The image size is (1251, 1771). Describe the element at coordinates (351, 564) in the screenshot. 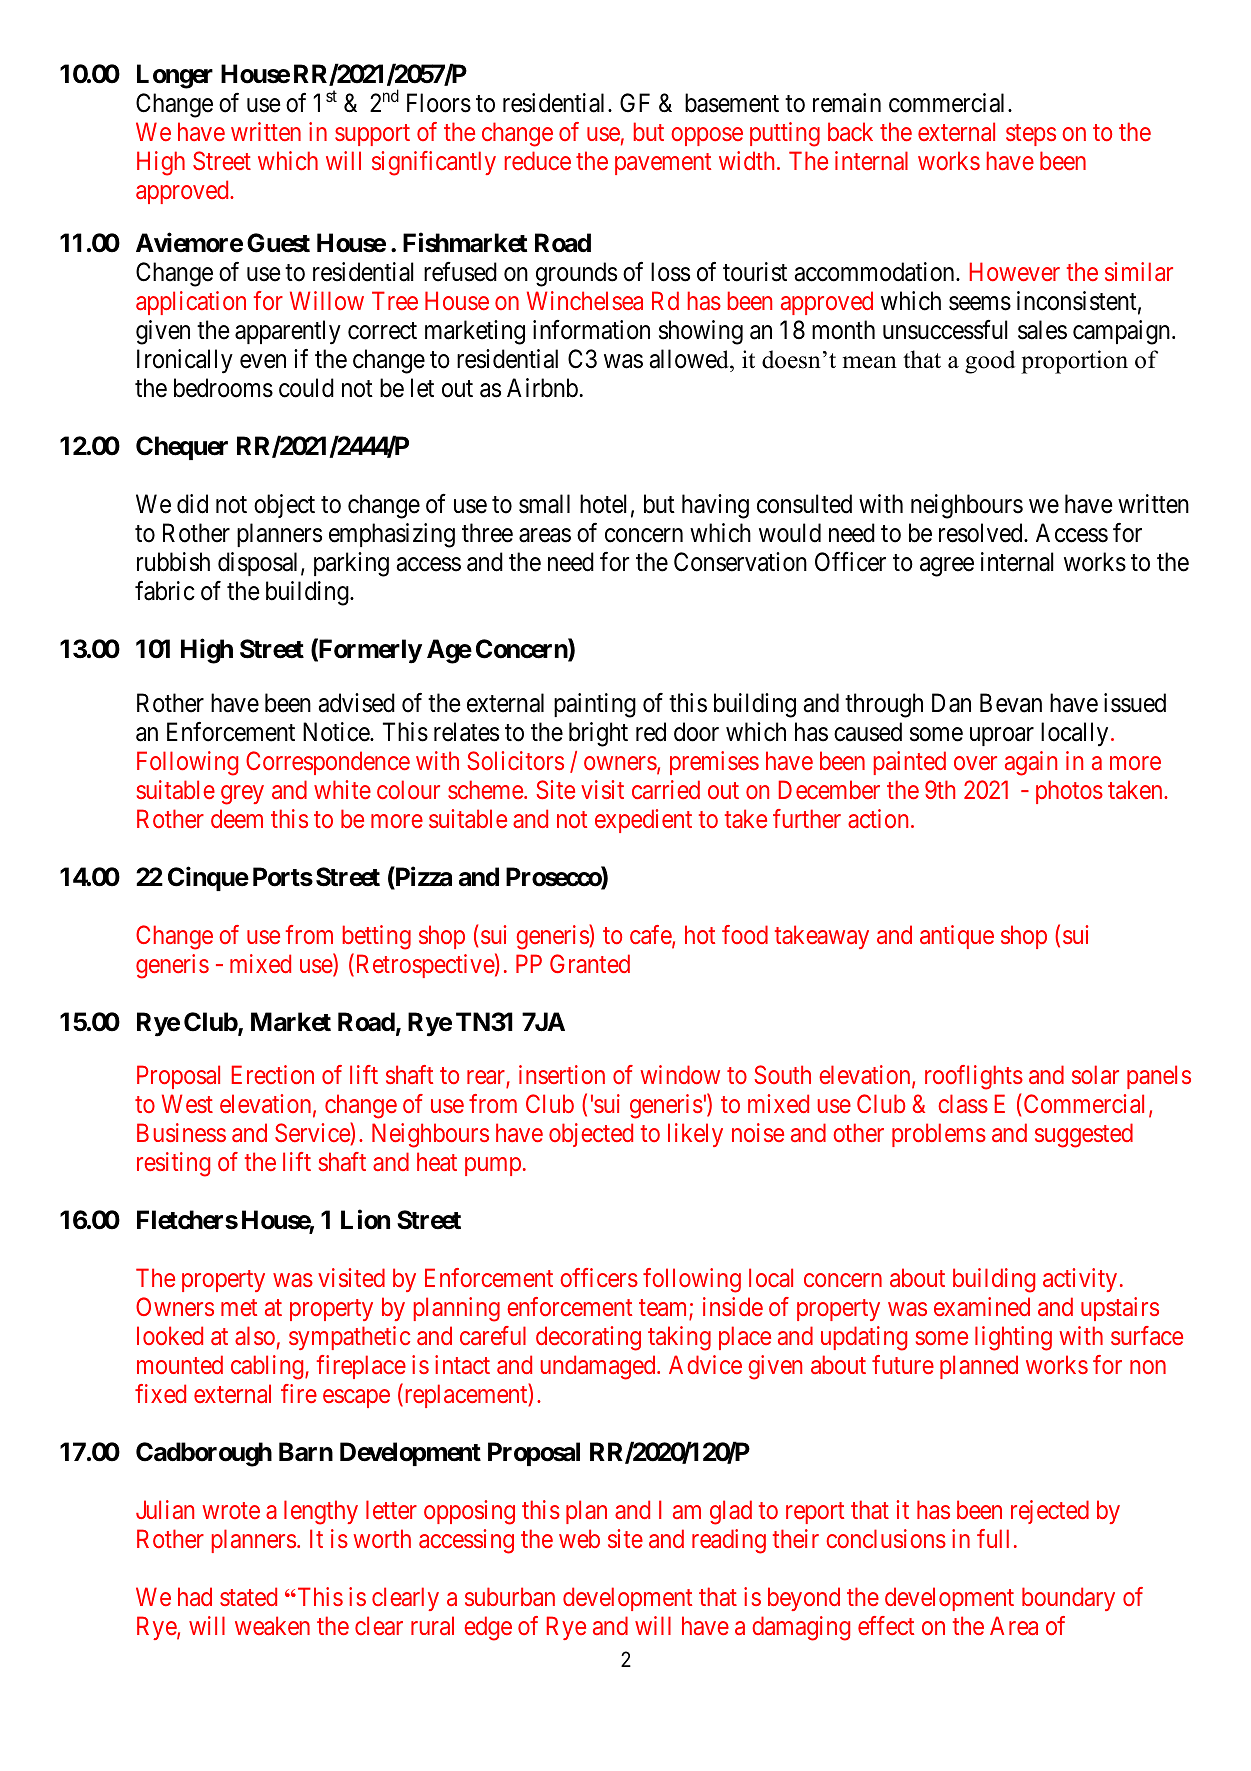

I see `parking` at that location.
